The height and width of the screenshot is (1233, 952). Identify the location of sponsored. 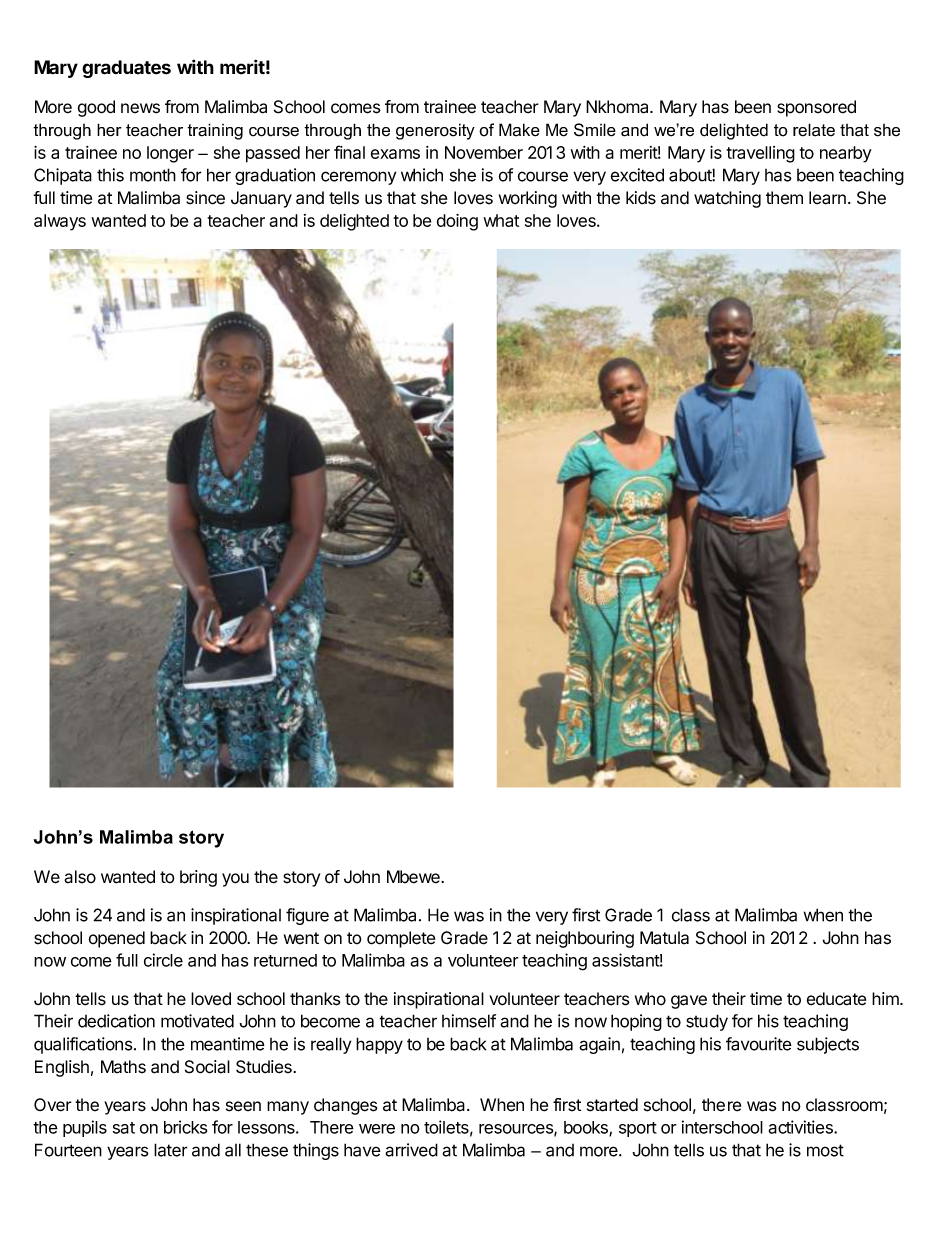
(816, 108).
